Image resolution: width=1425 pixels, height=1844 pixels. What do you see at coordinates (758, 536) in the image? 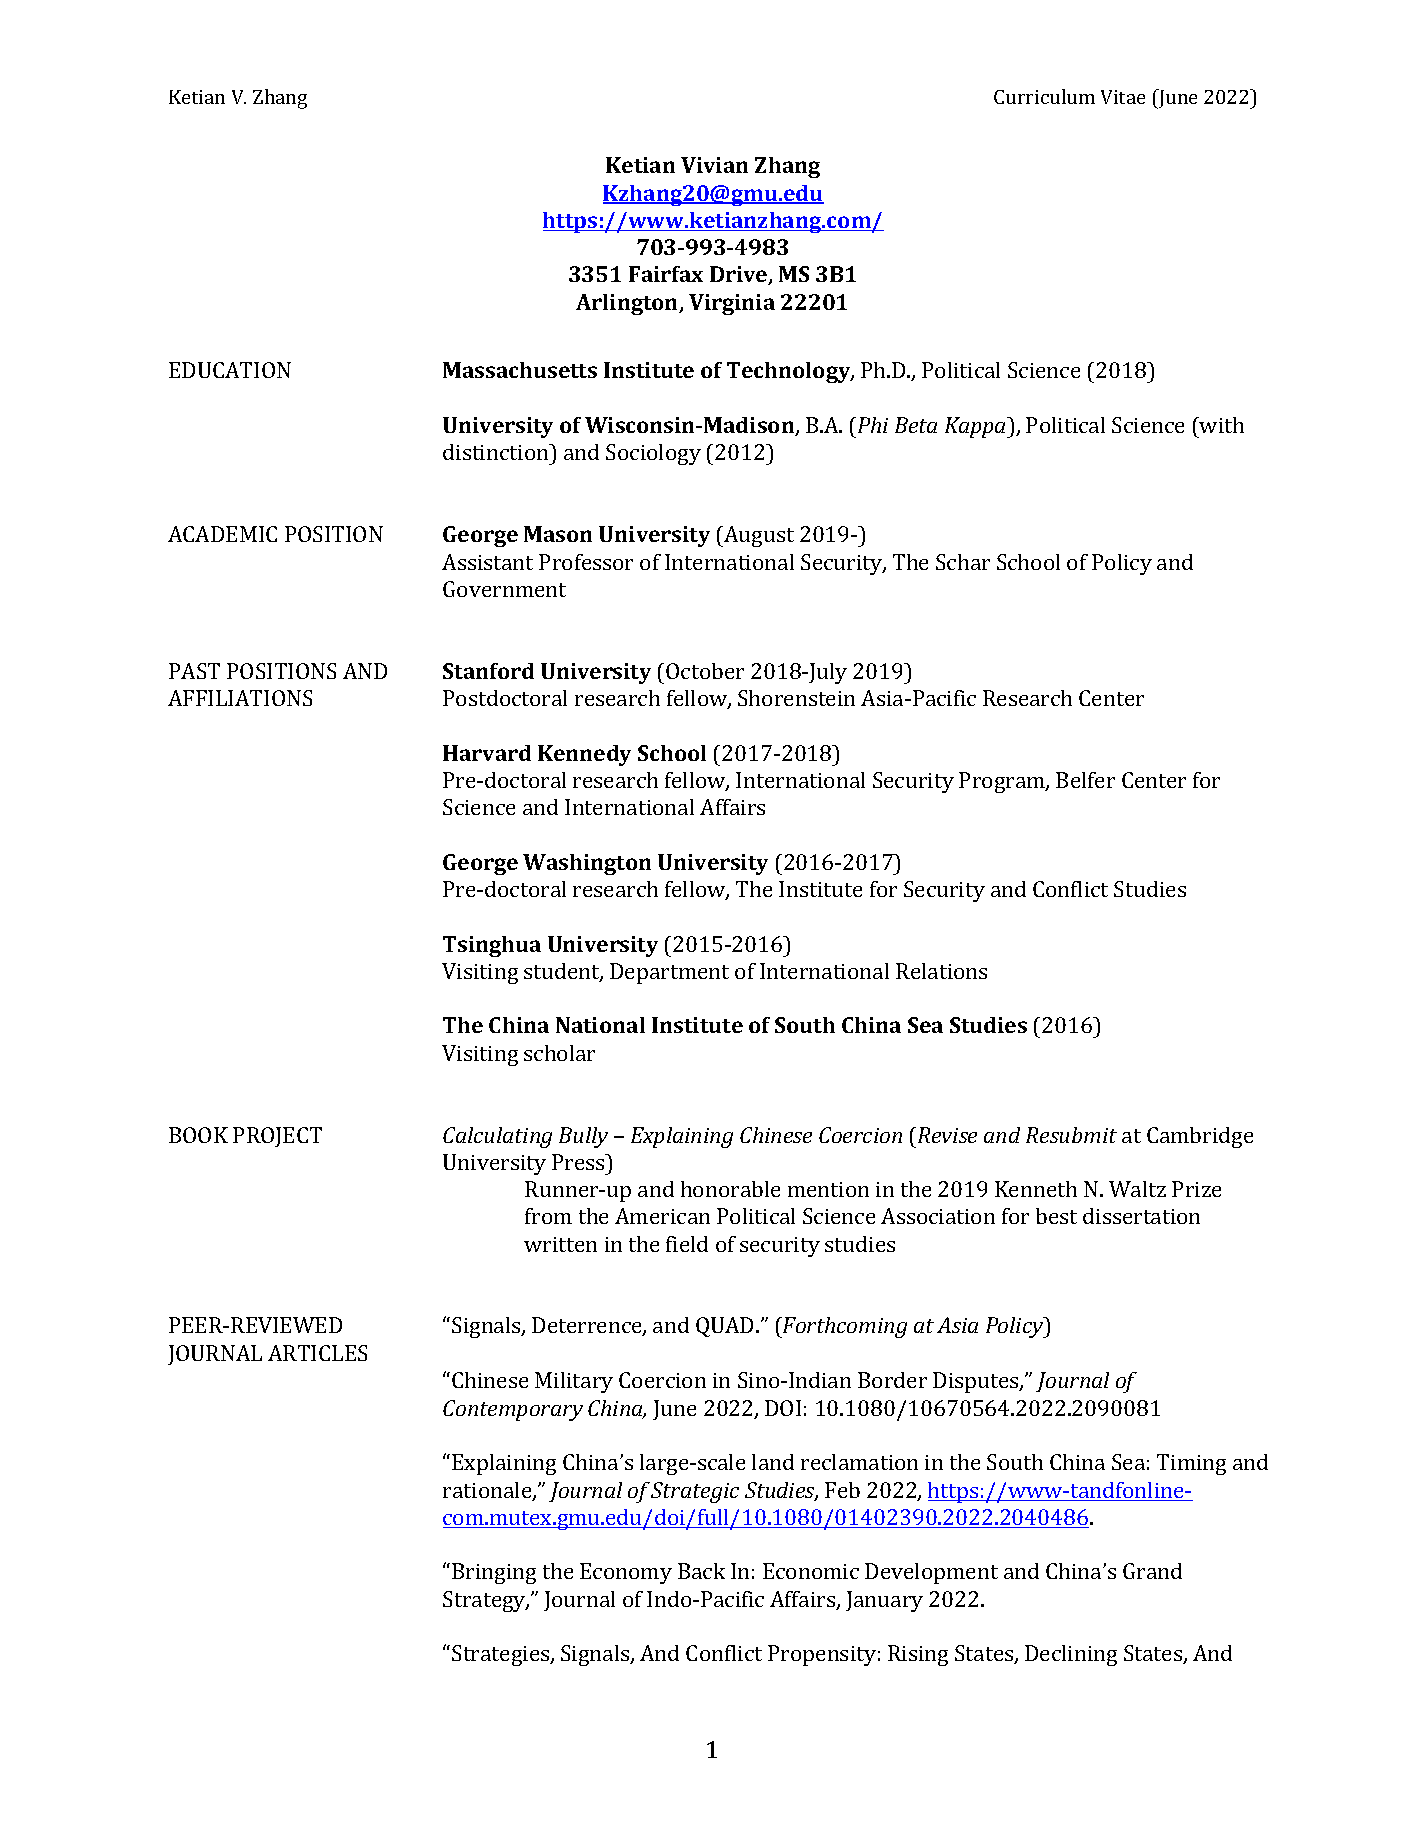
I see `August` at bounding box center [758, 536].
